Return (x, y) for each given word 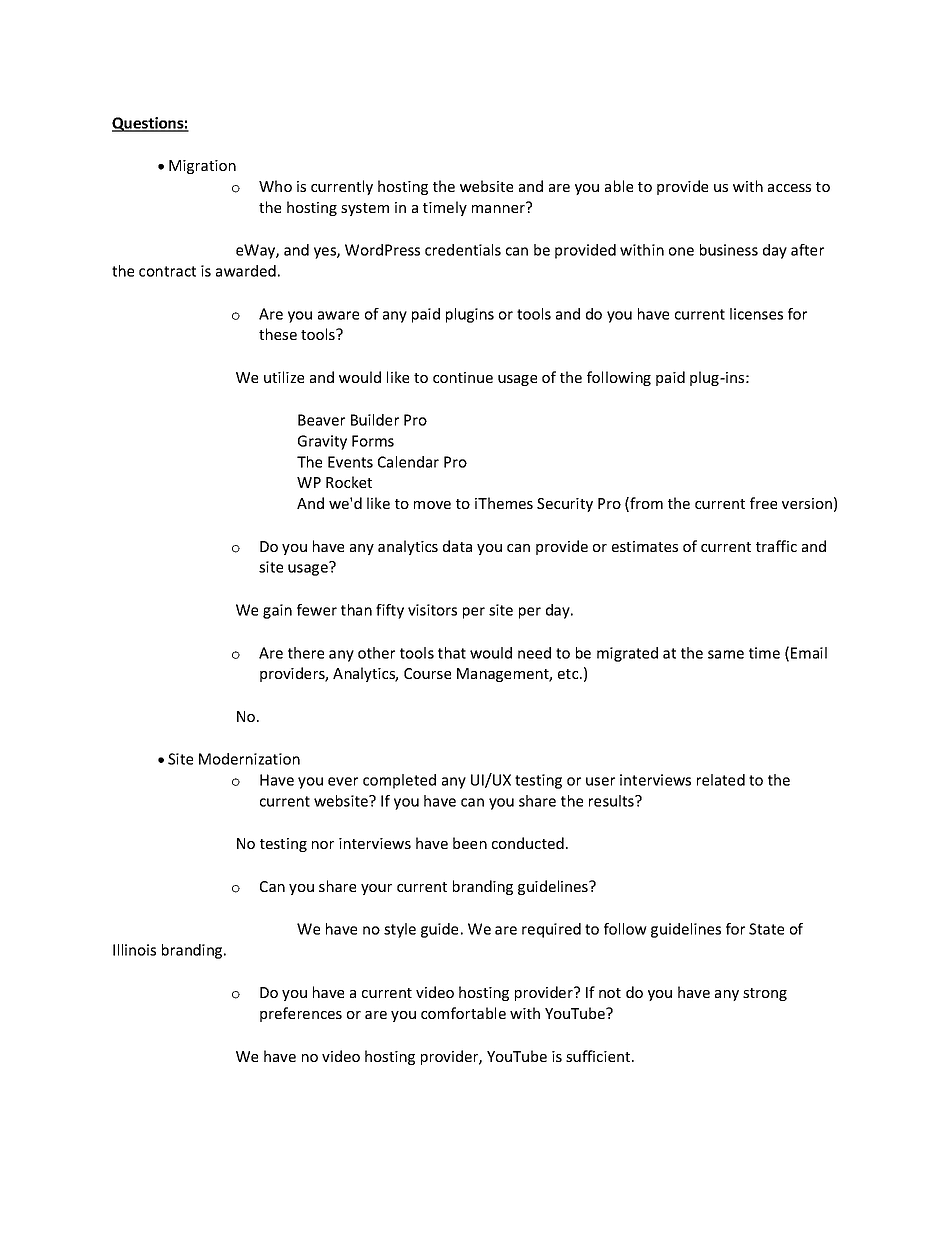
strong (765, 994)
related (721, 780)
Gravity (322, 442)
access (789, 188)
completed (399, 781)
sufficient (599, 1056)
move (432, 505)
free (763, 503)
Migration (202, 167)
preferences (301, 1014)
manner (499, 207)
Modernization (249, 759)
